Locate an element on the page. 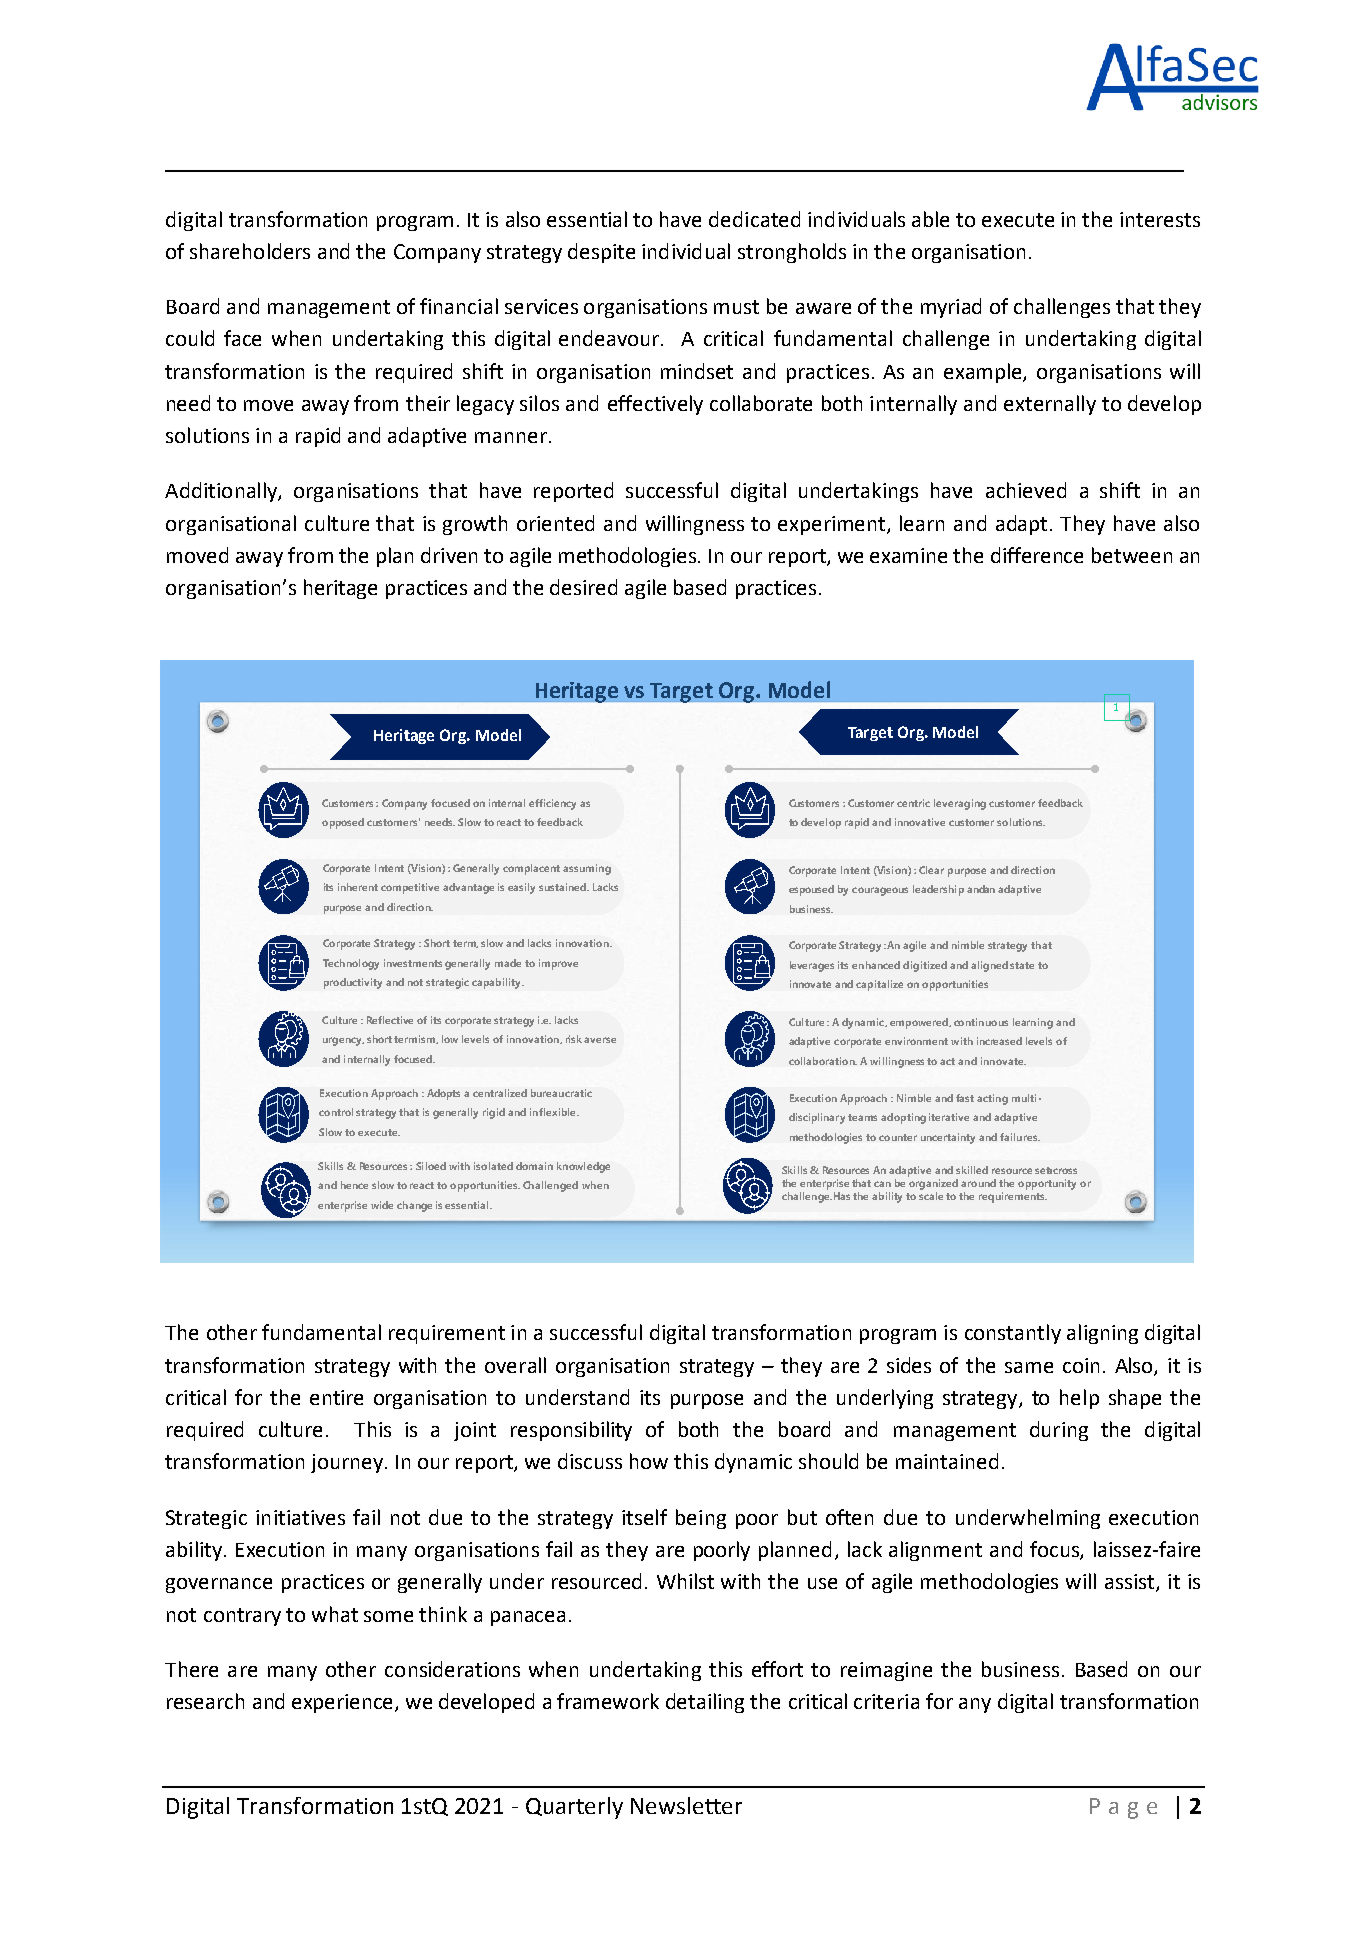 This image has height=1933, width=1366. Newsletter is located at coordinates (686, 1805).
